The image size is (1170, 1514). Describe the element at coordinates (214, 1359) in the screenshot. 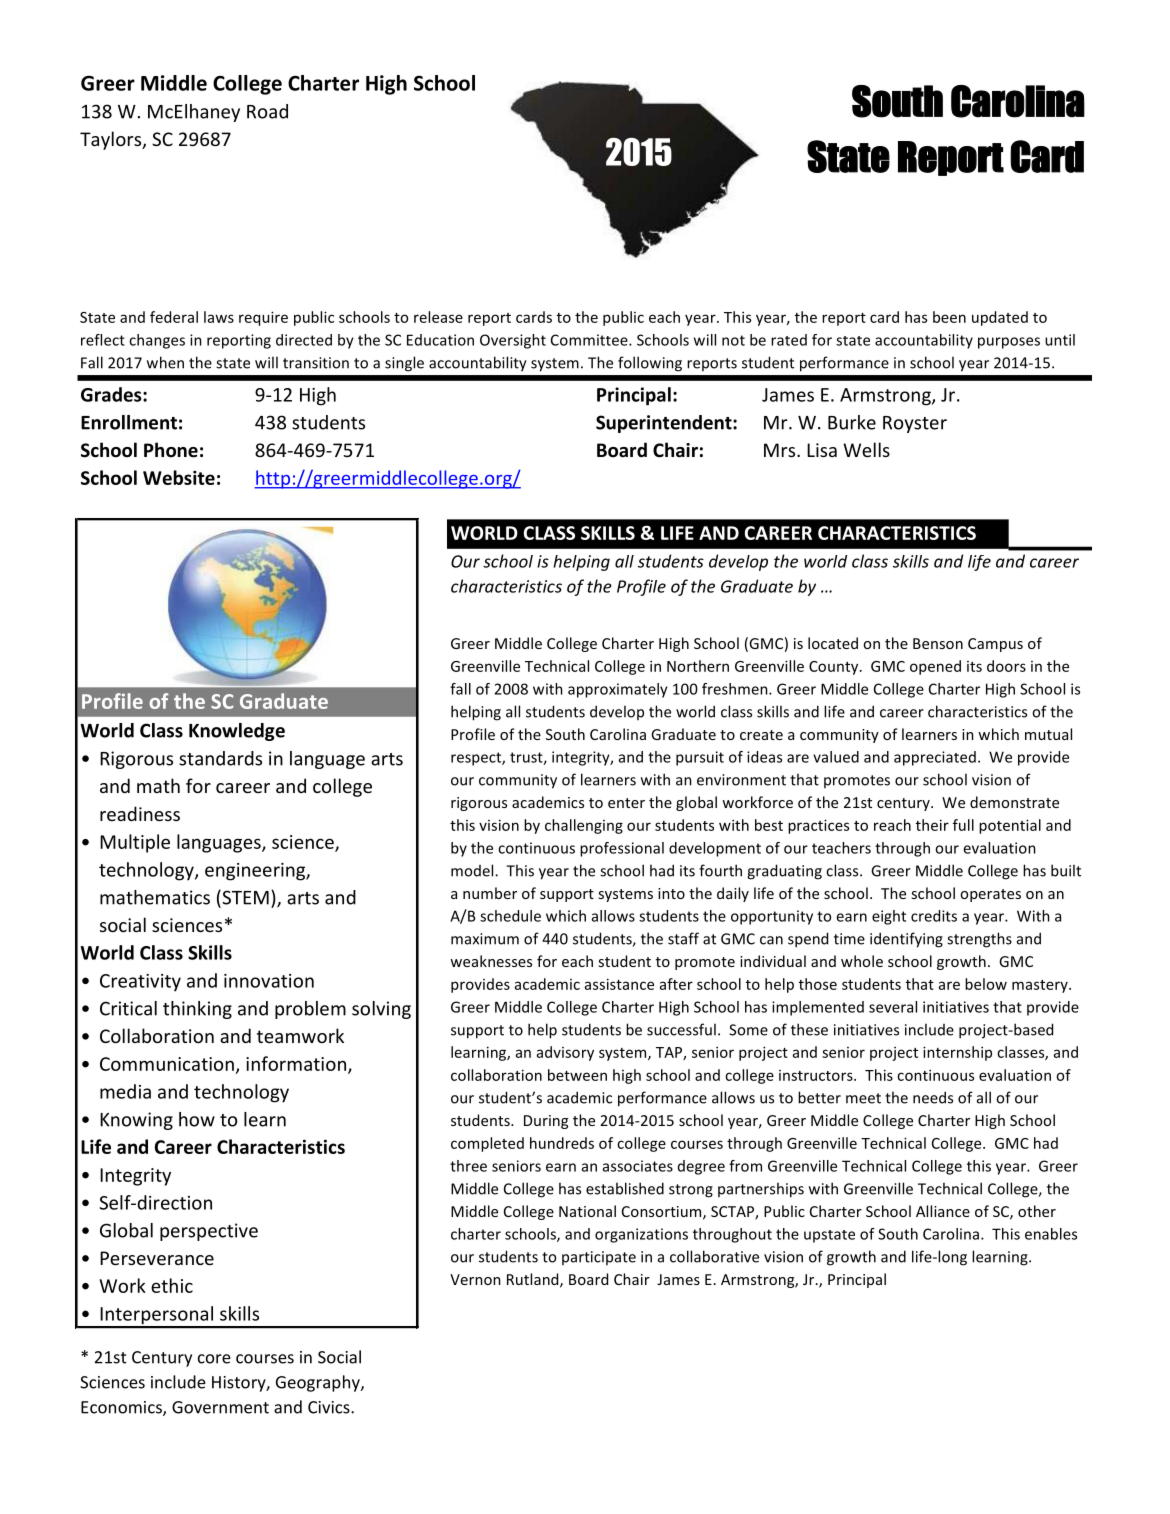

I see `core` at that location.
